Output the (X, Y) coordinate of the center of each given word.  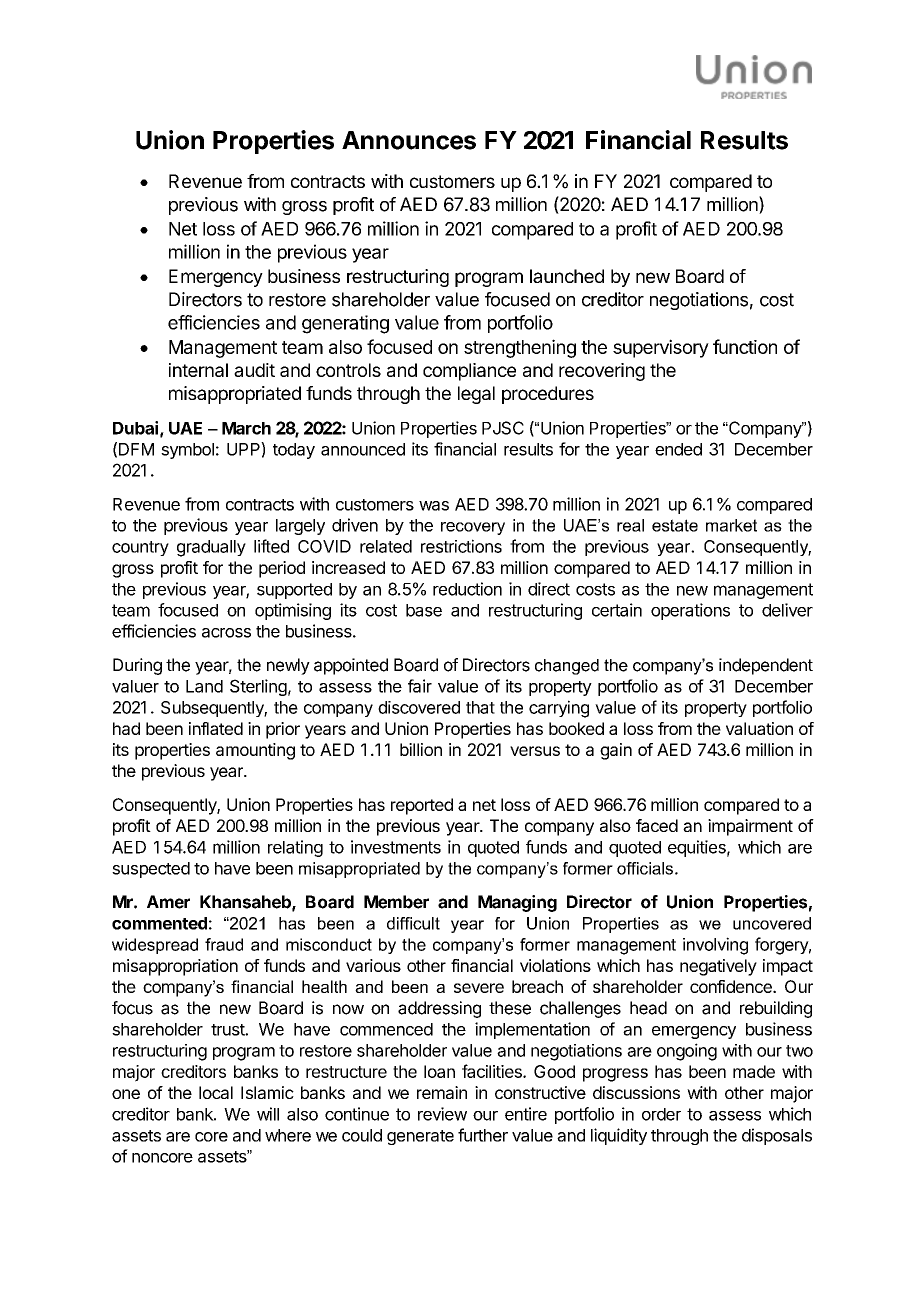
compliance (469, 372)
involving (715, 946)
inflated (216, 728)
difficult (413, 923)
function (745, 346)
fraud (224, 944)
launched (567, 276)
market (731, 525)
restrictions (461, 546)
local (216, 1092)
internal (198, 370)
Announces (409, 140)
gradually (211, 548)
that (480, 707)
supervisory (661, 348)
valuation (759, 728)
